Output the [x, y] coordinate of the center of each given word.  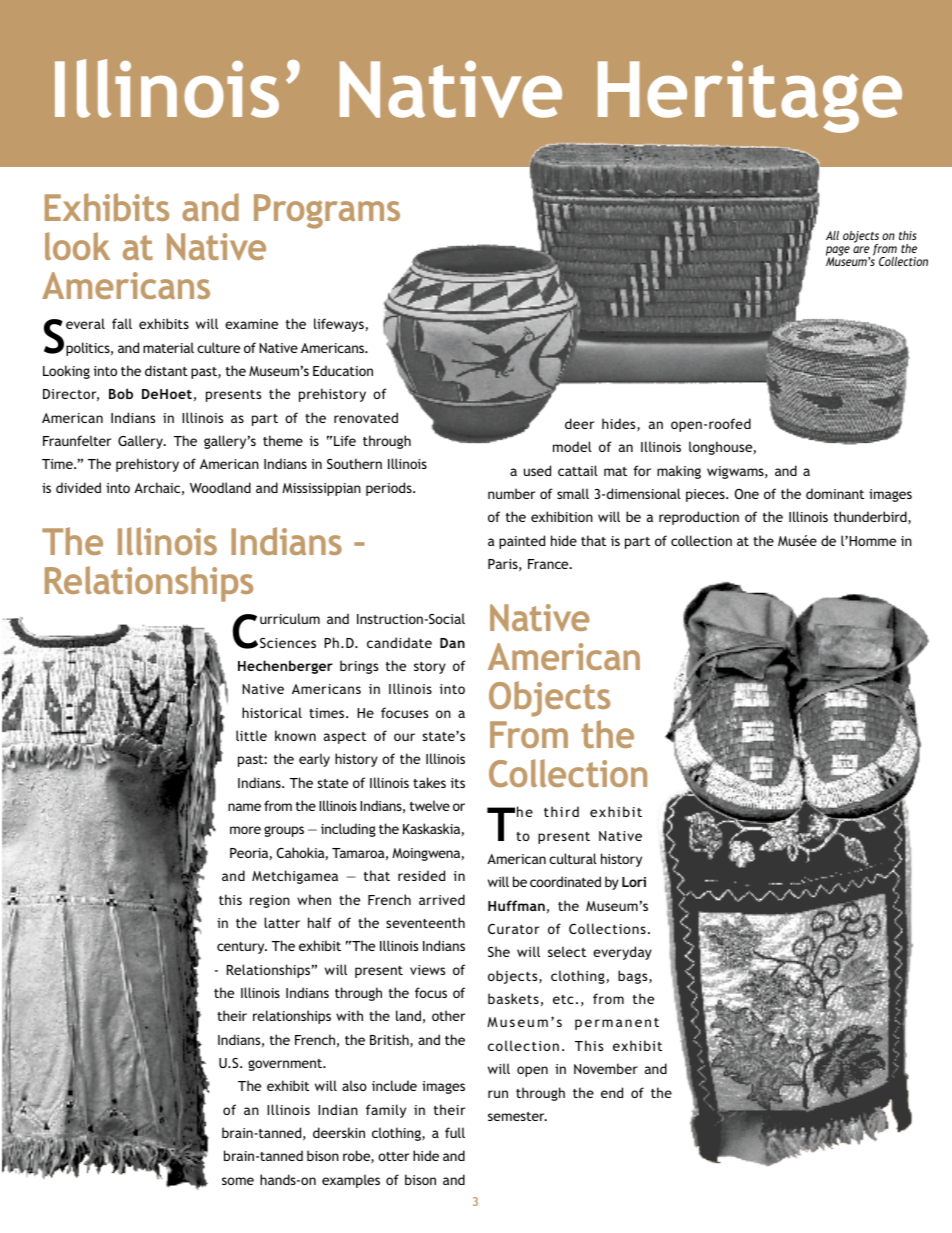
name [244, 807]
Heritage [750, 97]
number [511, 493]
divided [78, 487]
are [861, 249]
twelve [430, 805]
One [747, 494]
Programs [327, 211]
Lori [634, 882]
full [455, 1132]
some [238, 1181]
